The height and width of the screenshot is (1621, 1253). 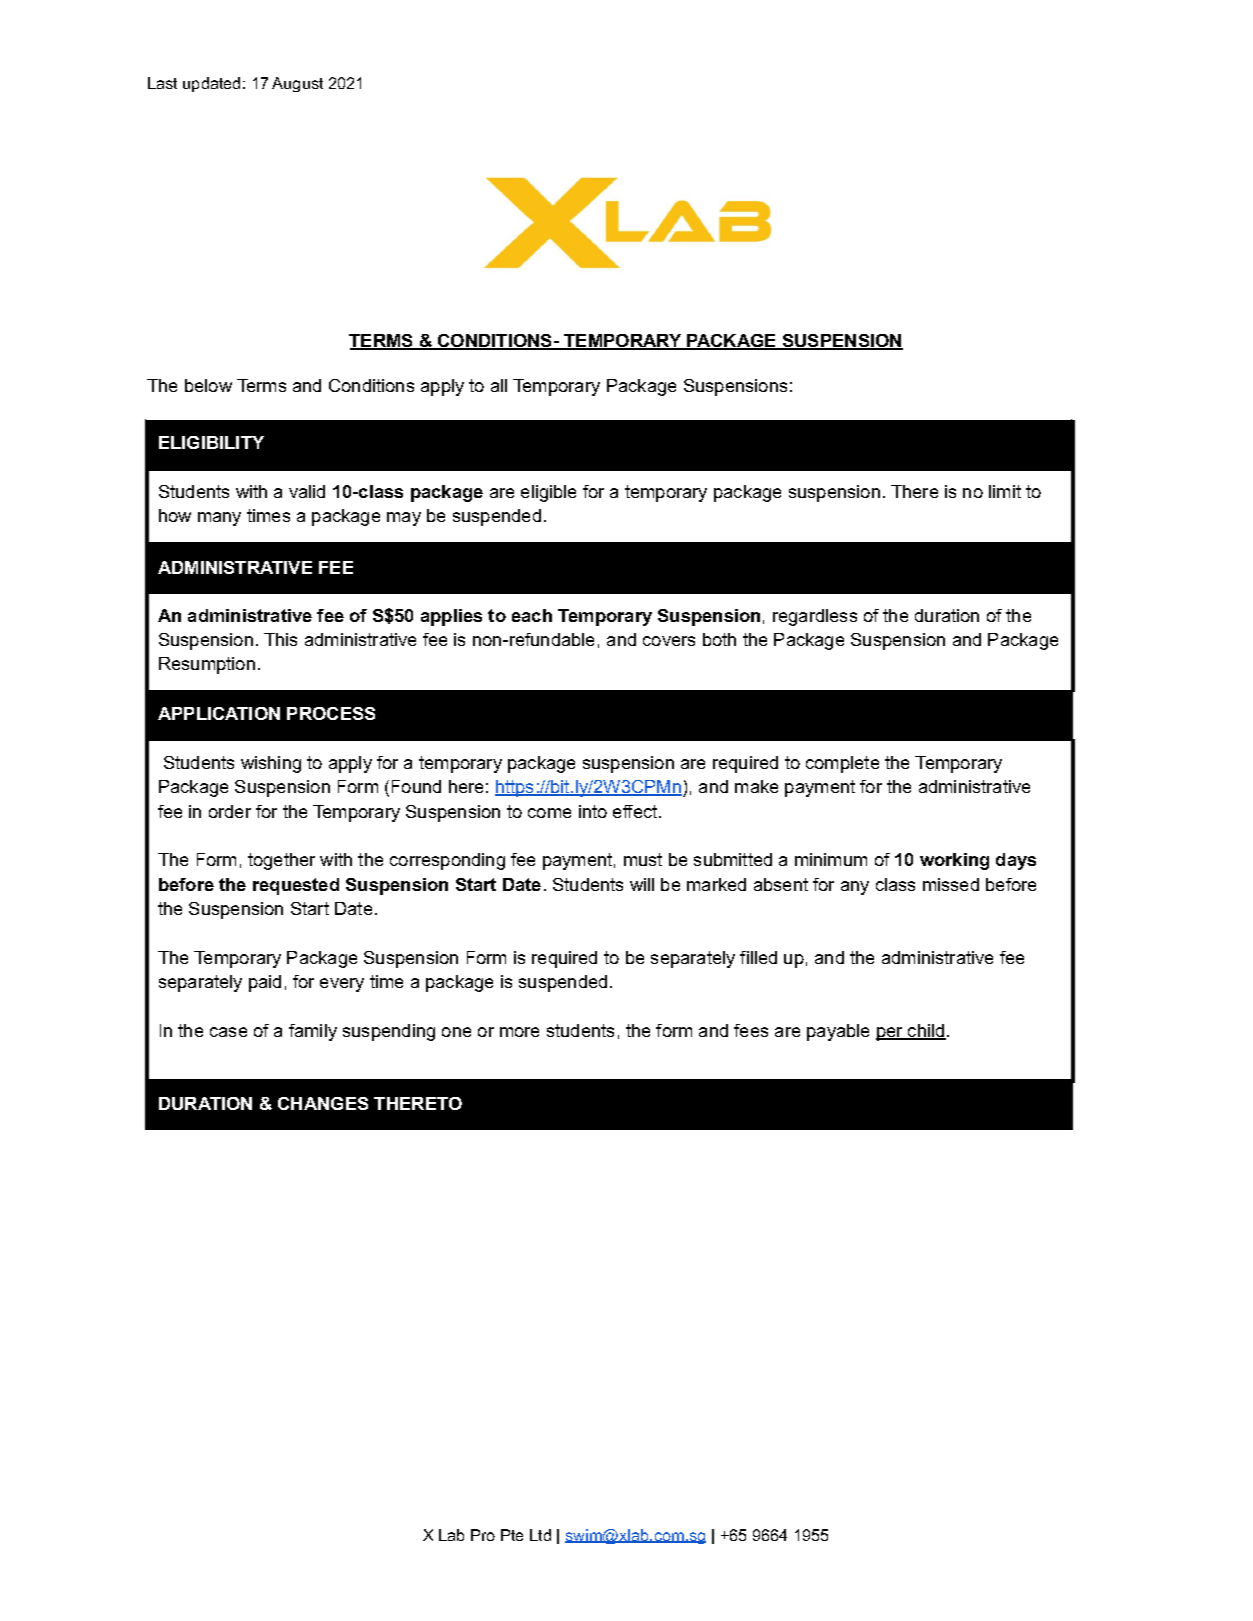 What do you see at coordinates (208, 385) in the screenshot?
I see `below` at bounding box center [208, 385].
